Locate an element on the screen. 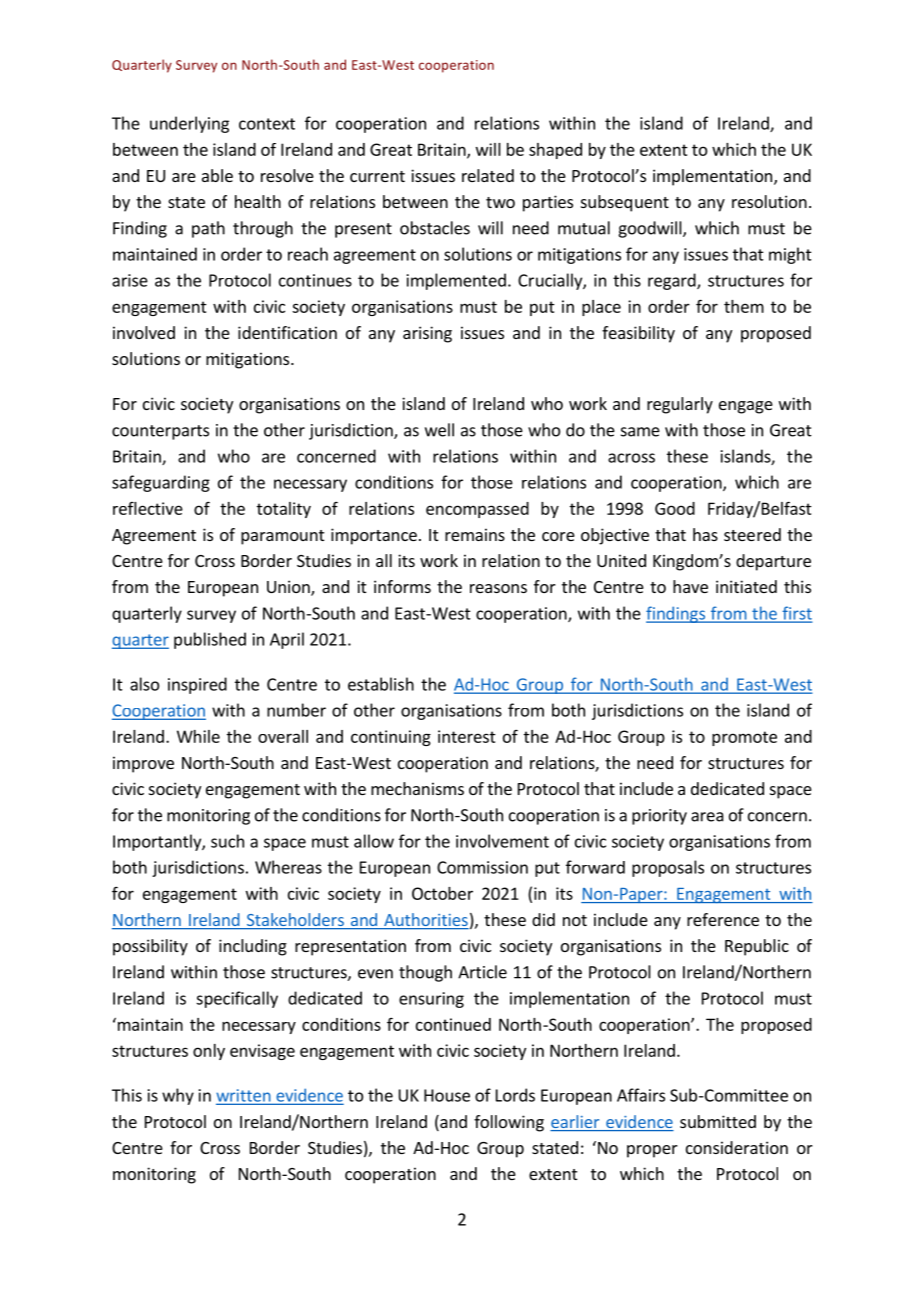 This screenshot has height=1308, width=924. reasons is located at coordinates (498, 588).
